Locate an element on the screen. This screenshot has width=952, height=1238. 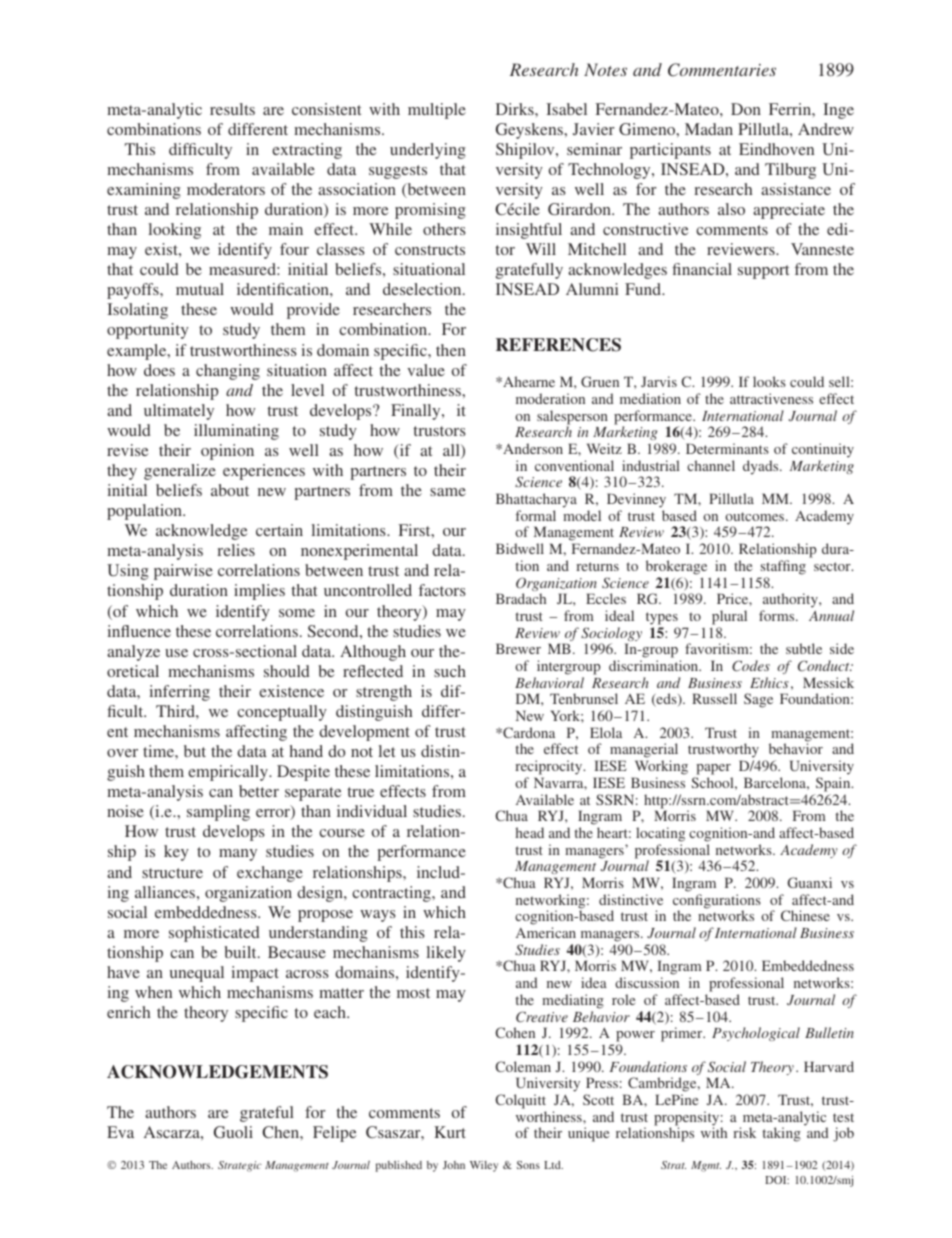
Commentaries is located at coordinates (722, 70).
